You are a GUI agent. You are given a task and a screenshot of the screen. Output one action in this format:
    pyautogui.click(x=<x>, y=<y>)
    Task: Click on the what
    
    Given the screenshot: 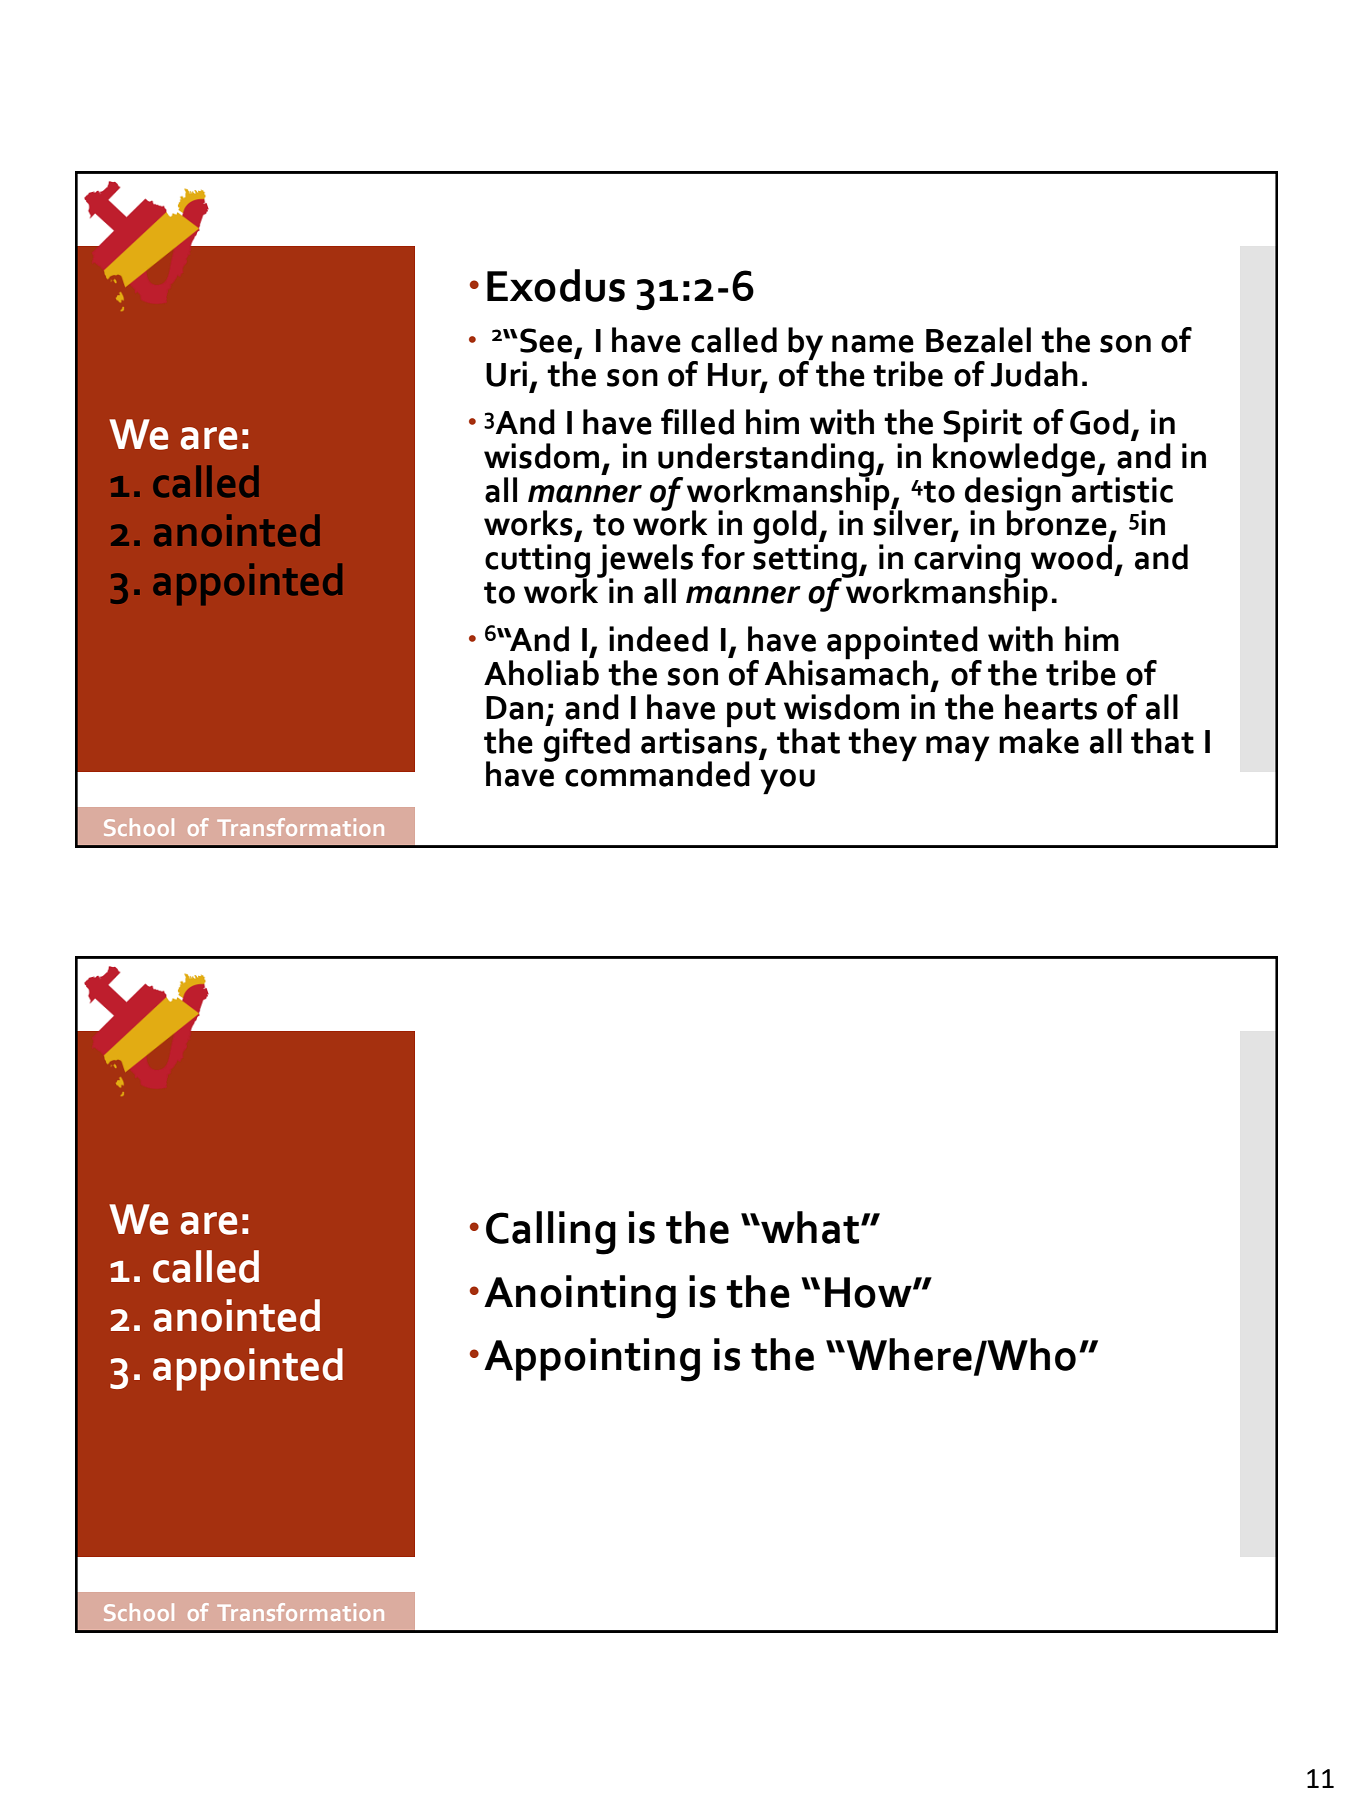 What is the action you would take?
    pyautogui.click(x=810, y=1227)
